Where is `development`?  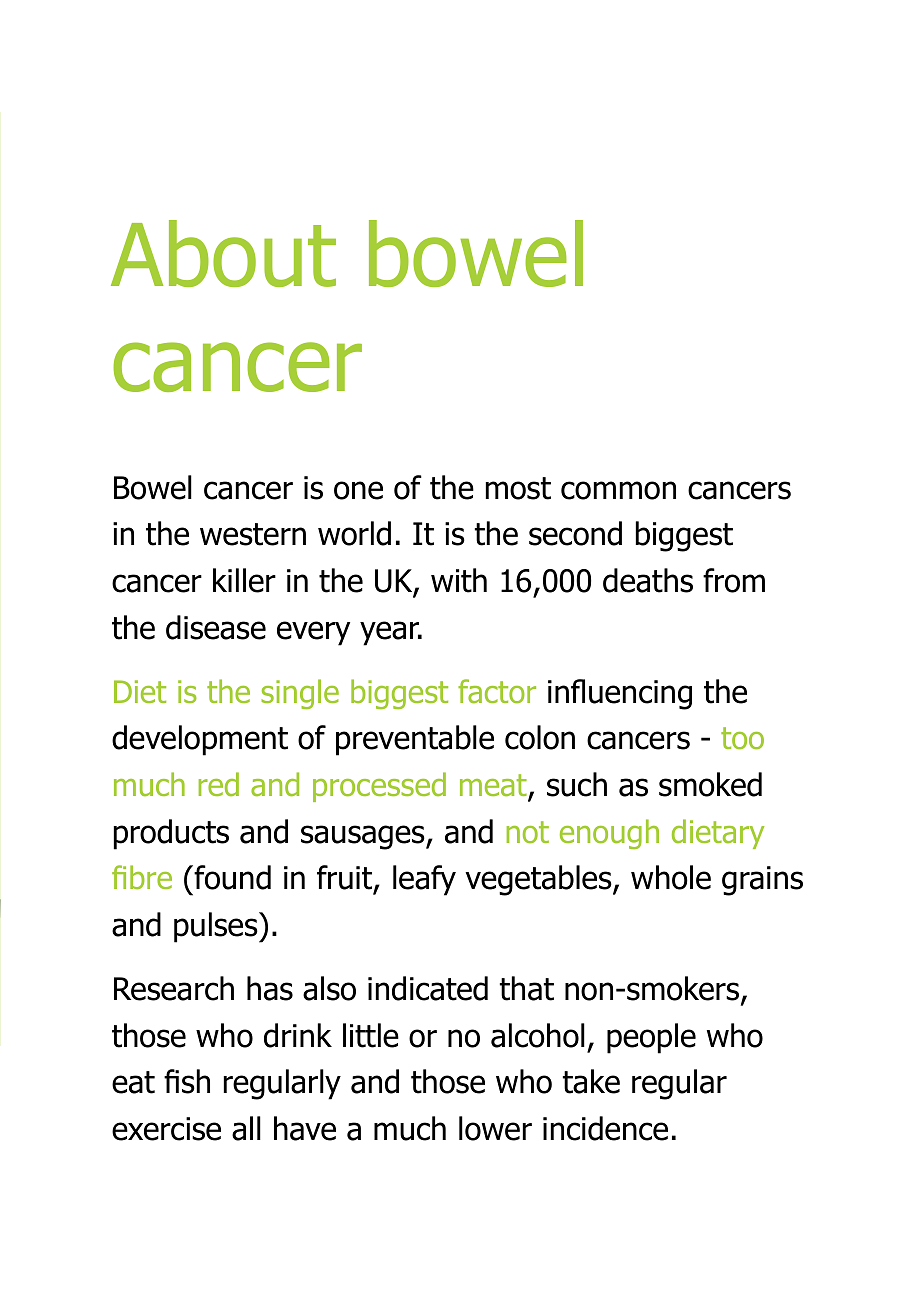
development is located at coordinates (200, 740).
